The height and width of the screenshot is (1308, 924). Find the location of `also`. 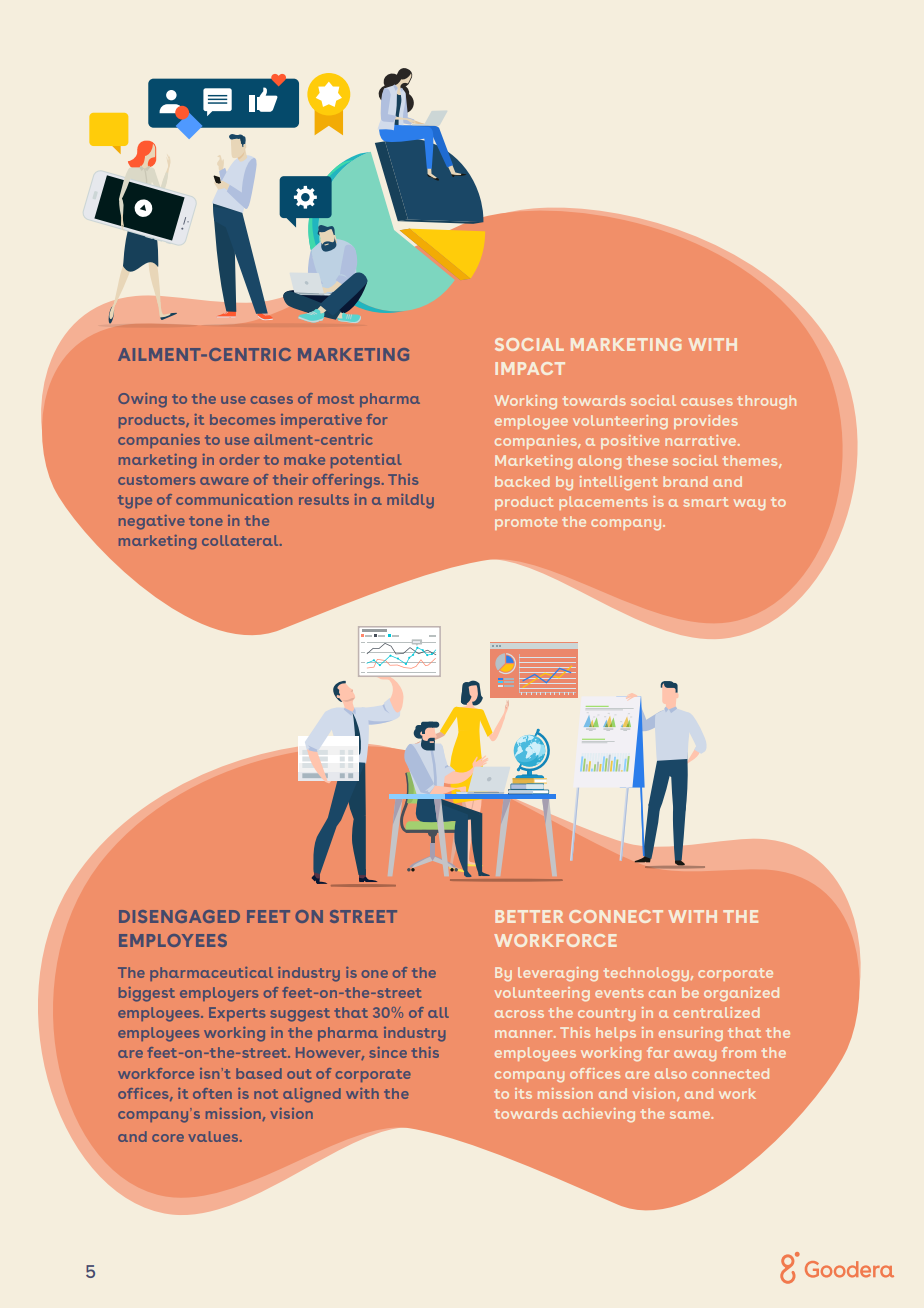

also is located at coordinates (671, 1073).
